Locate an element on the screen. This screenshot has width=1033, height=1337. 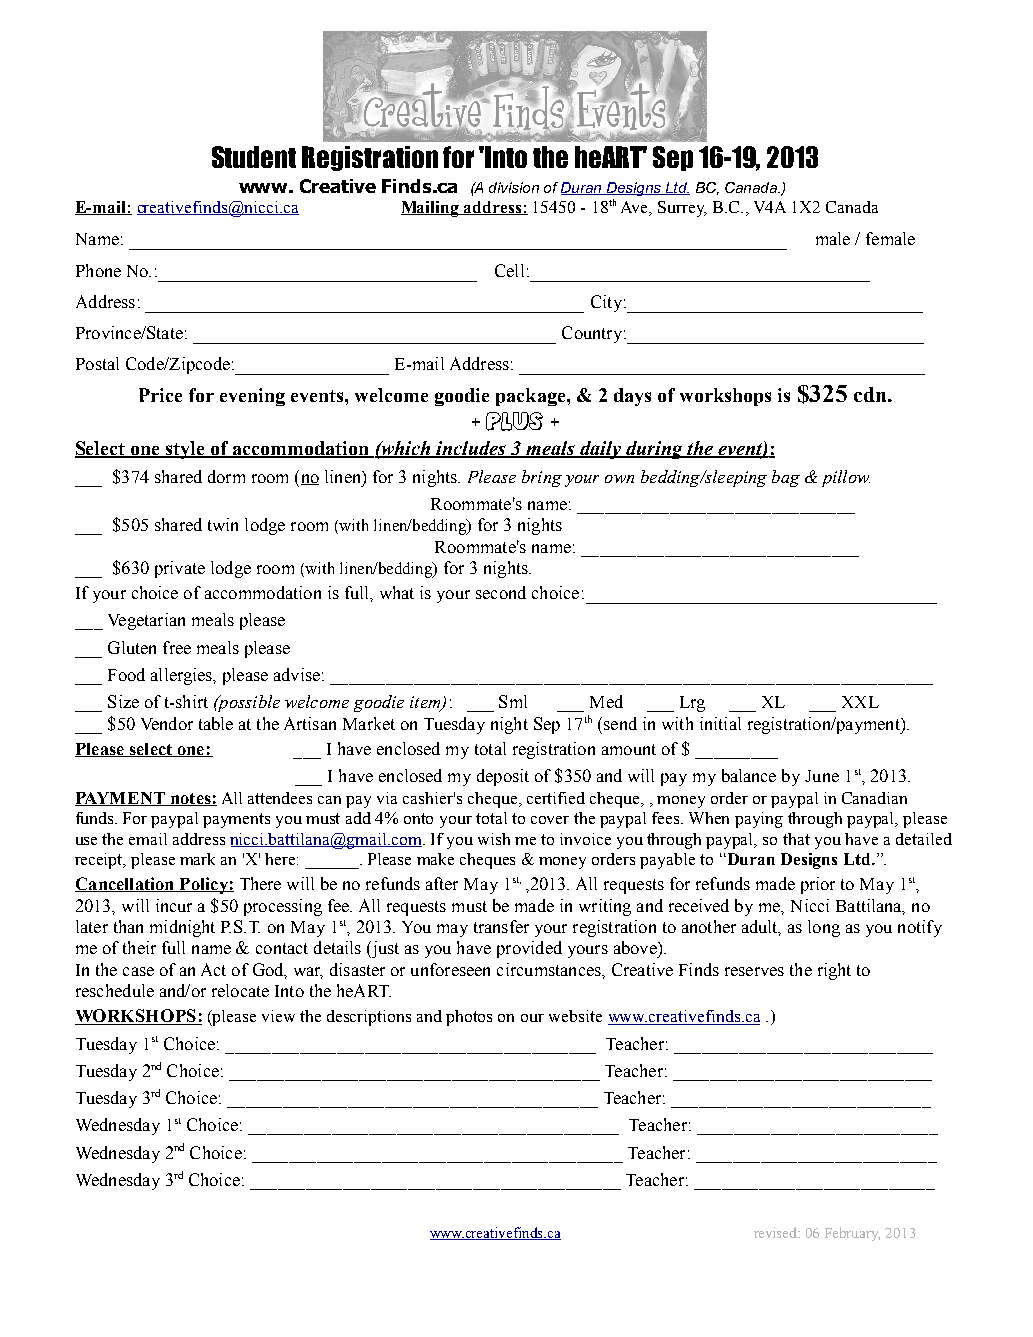
bag is located at coordinates (786, 478).
